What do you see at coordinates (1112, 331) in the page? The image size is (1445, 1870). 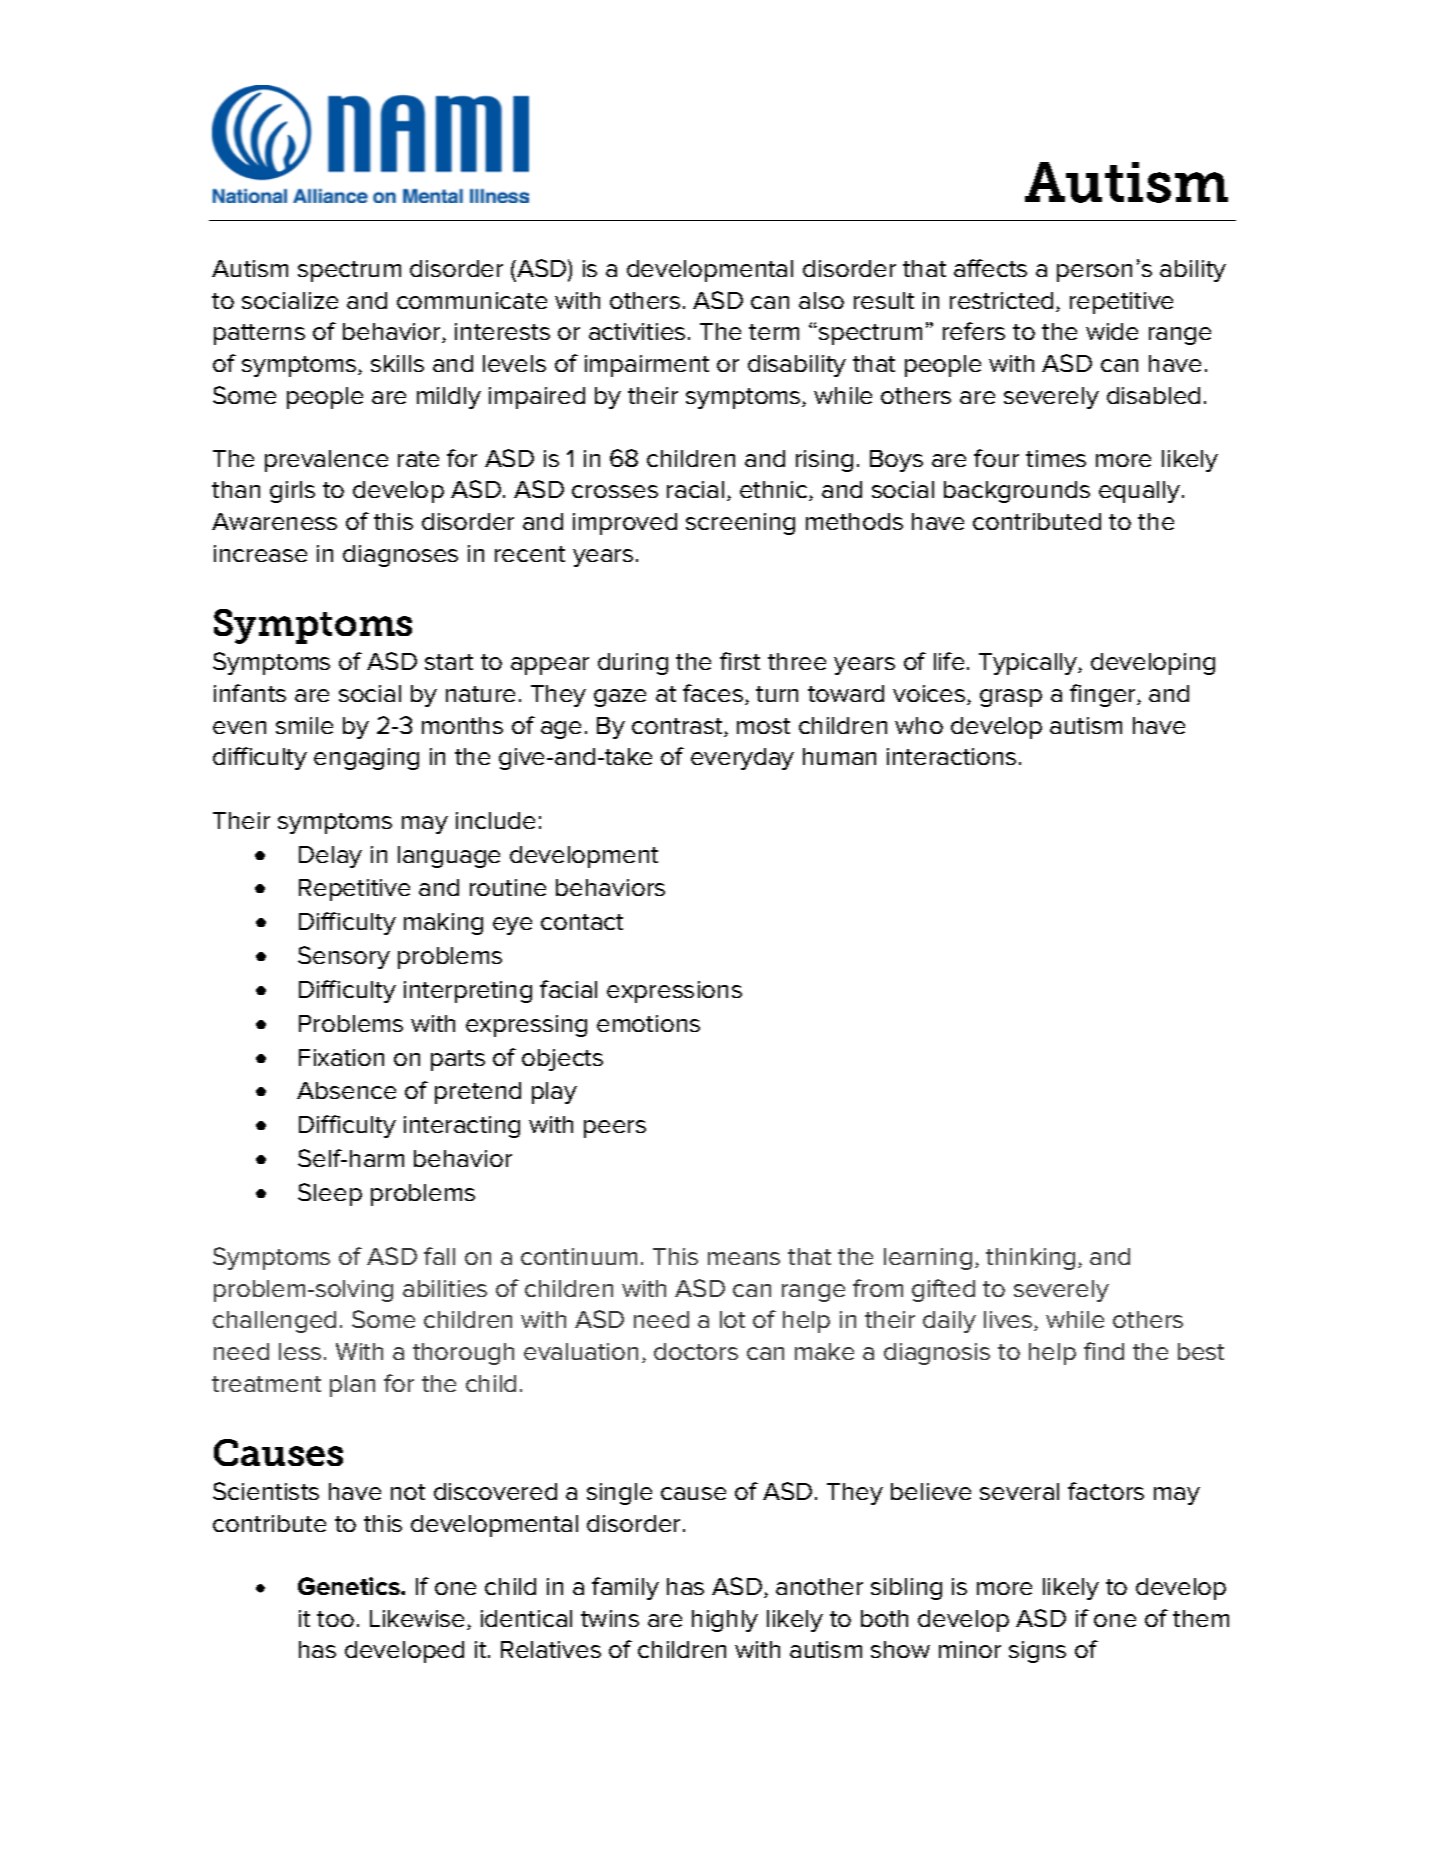 I see `wide` at bounding box center [1112, 331].
